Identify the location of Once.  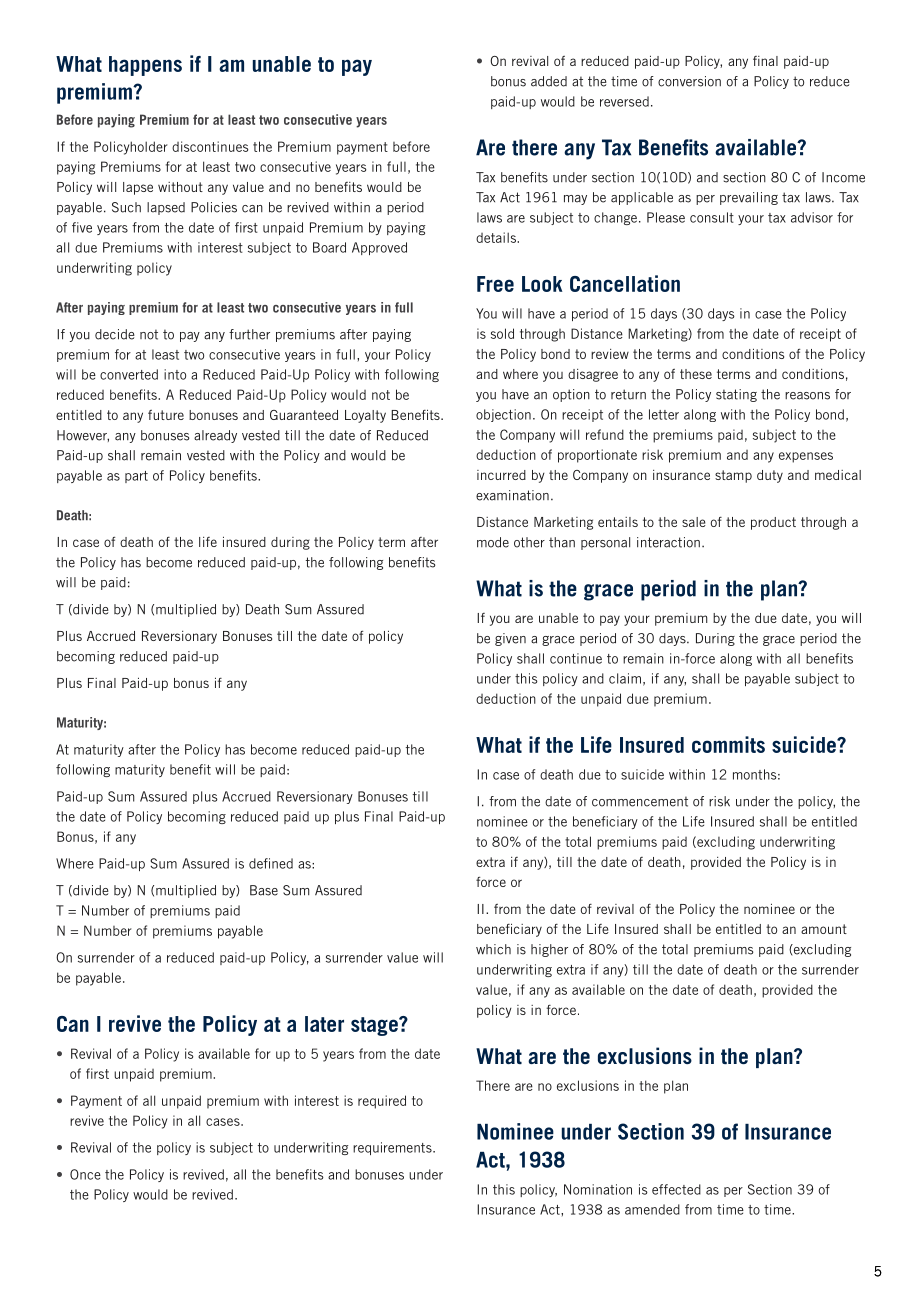
(85, 1174).
